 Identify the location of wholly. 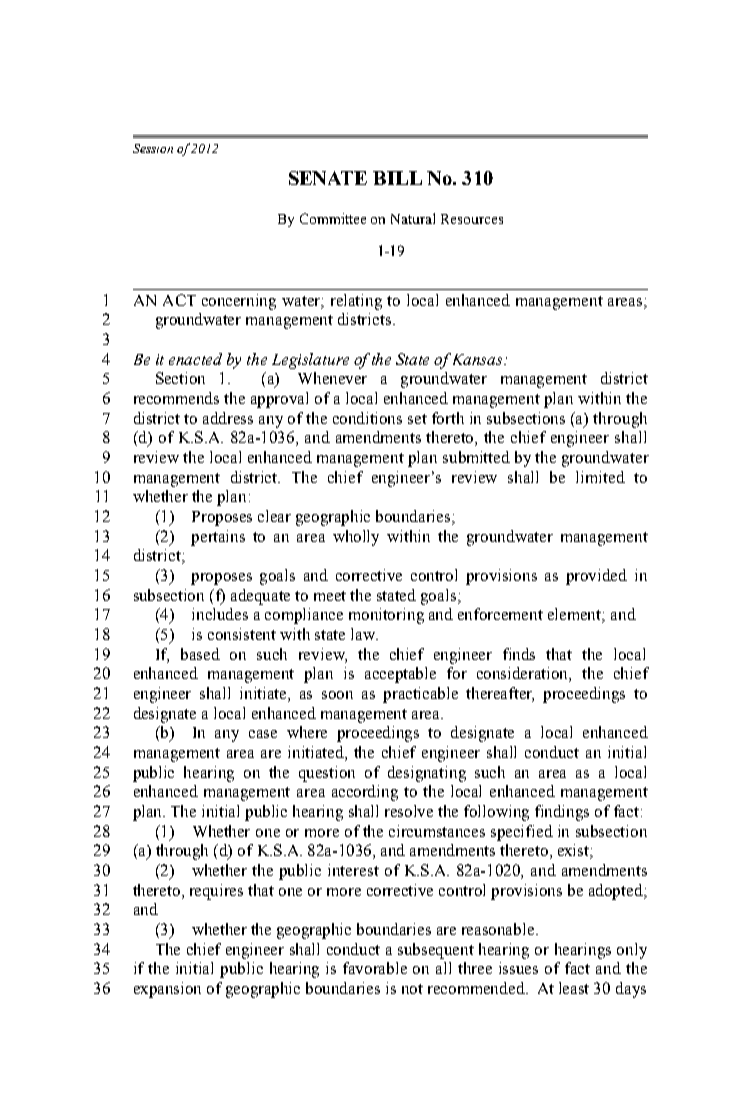
(356, 538).
